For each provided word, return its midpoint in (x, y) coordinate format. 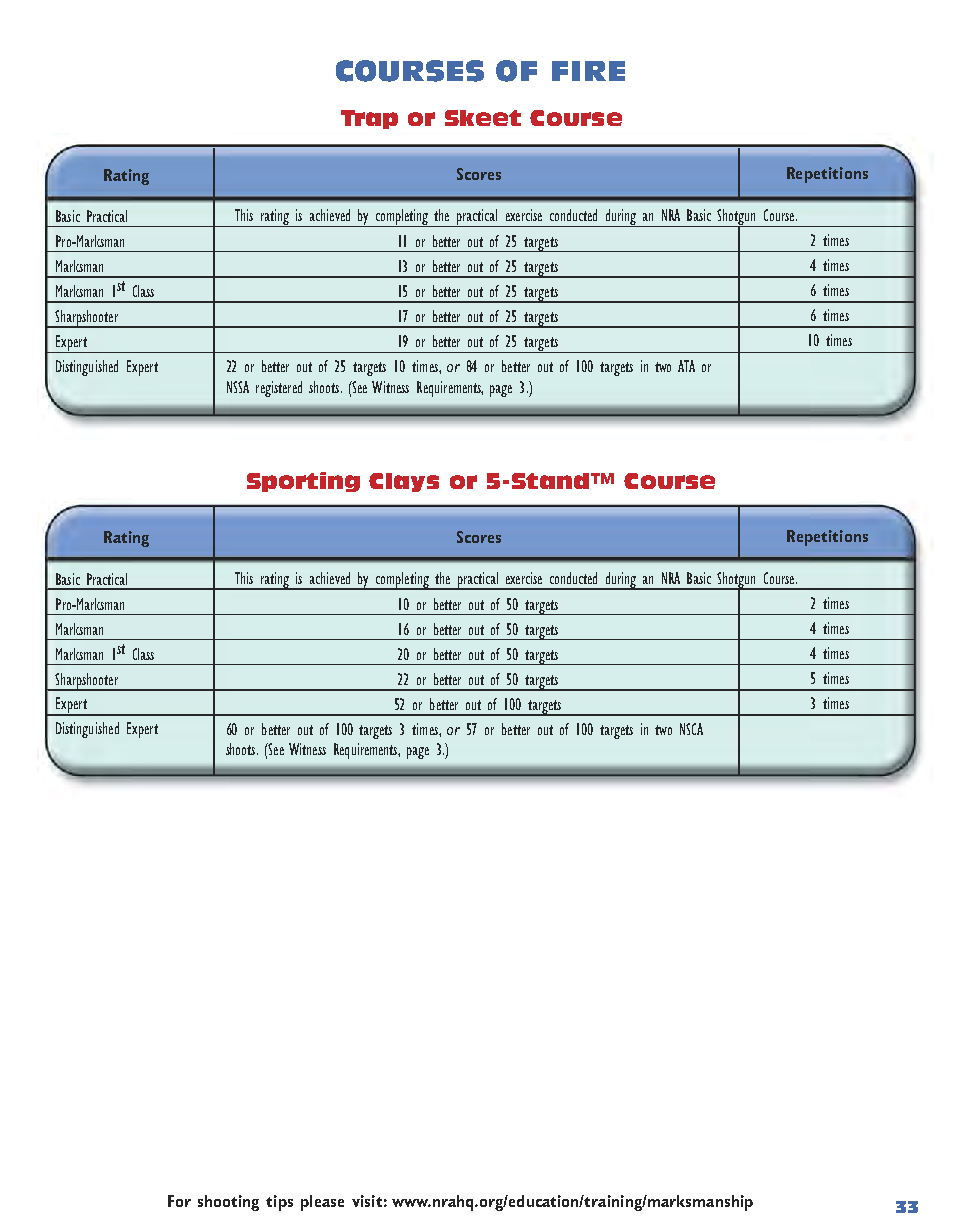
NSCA (691, 729)
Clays (404, 482)
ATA (686, 366)
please (322, 1203)
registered (279, 389)
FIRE (588, 71)
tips (279, 1203)
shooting (228, 1203)
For (179, 1201)
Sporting (303, 482)
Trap (369, 119)
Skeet (483, 118)
